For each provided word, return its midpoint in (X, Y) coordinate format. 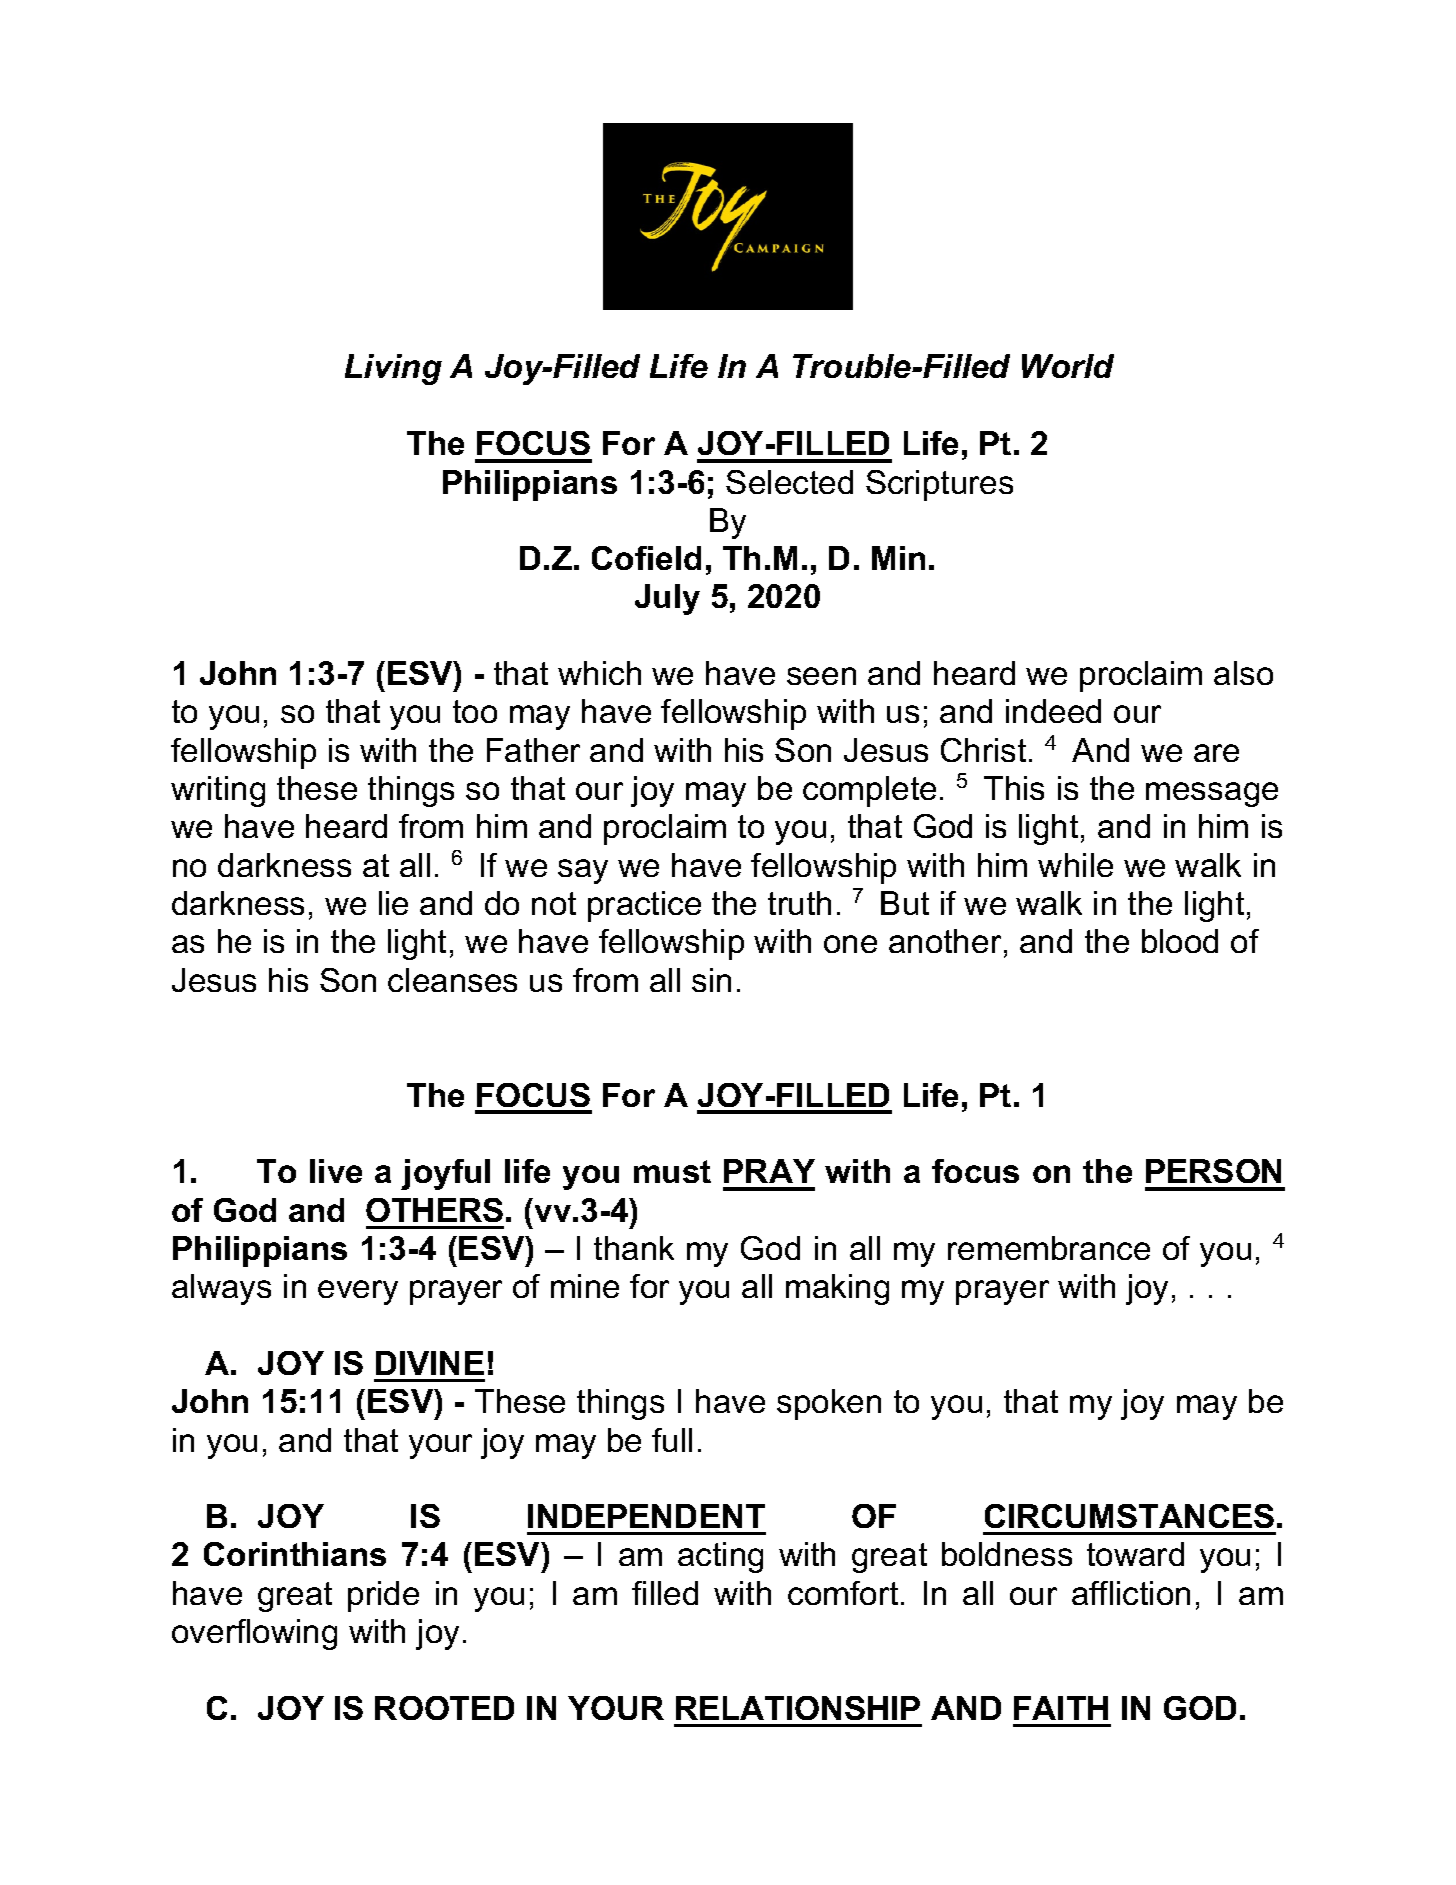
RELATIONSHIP (798, 1708)
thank (634, 1248)
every (358, 1292)
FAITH (1061, 1708)
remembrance (1049, 1248)
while (1075, 865)
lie (393, 903)
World (1068, 366)
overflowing (254, 1634)
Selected (789, 482)
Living (393, 369)
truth (799, 903)
